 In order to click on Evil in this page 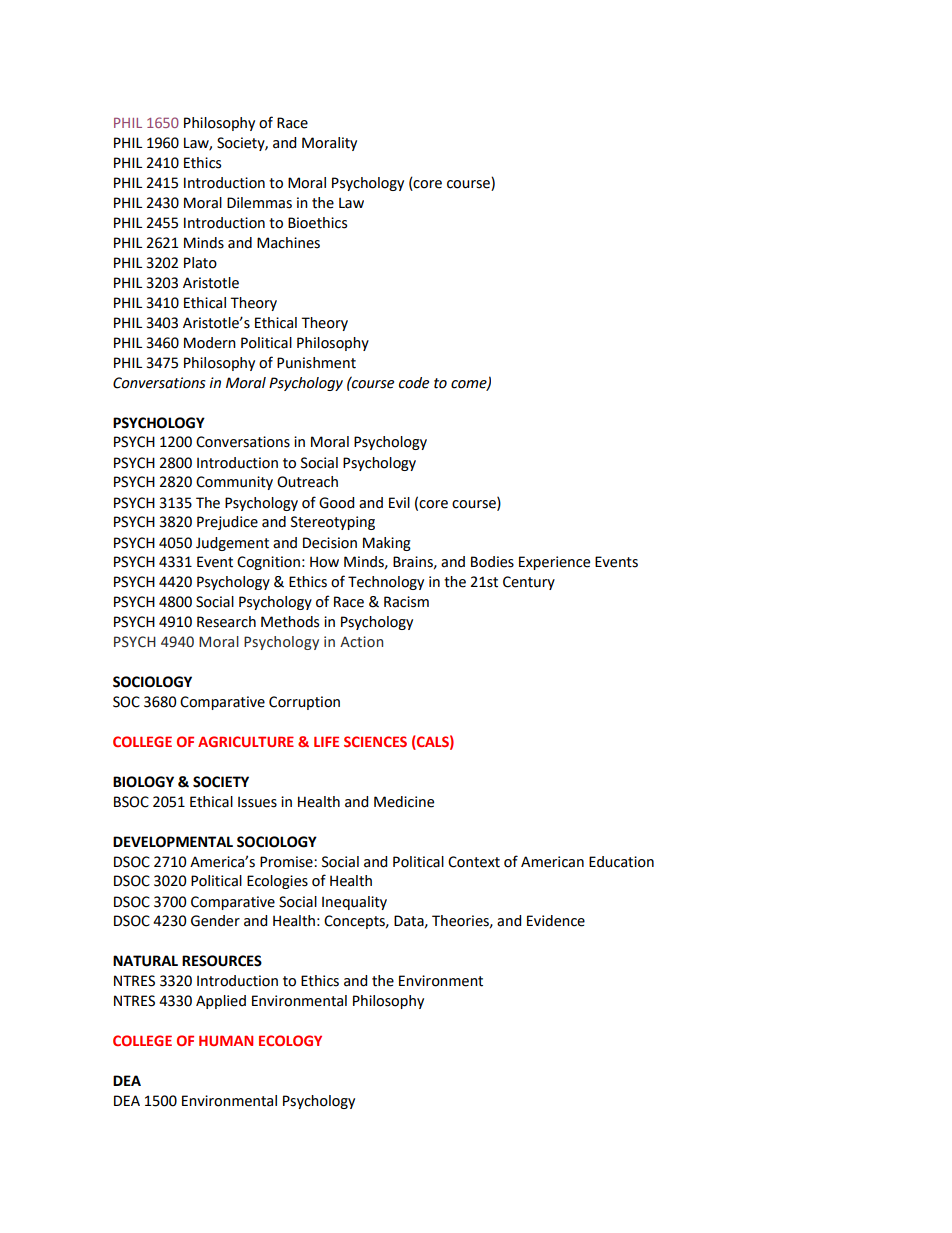, I will do `click(399, 502)`.
